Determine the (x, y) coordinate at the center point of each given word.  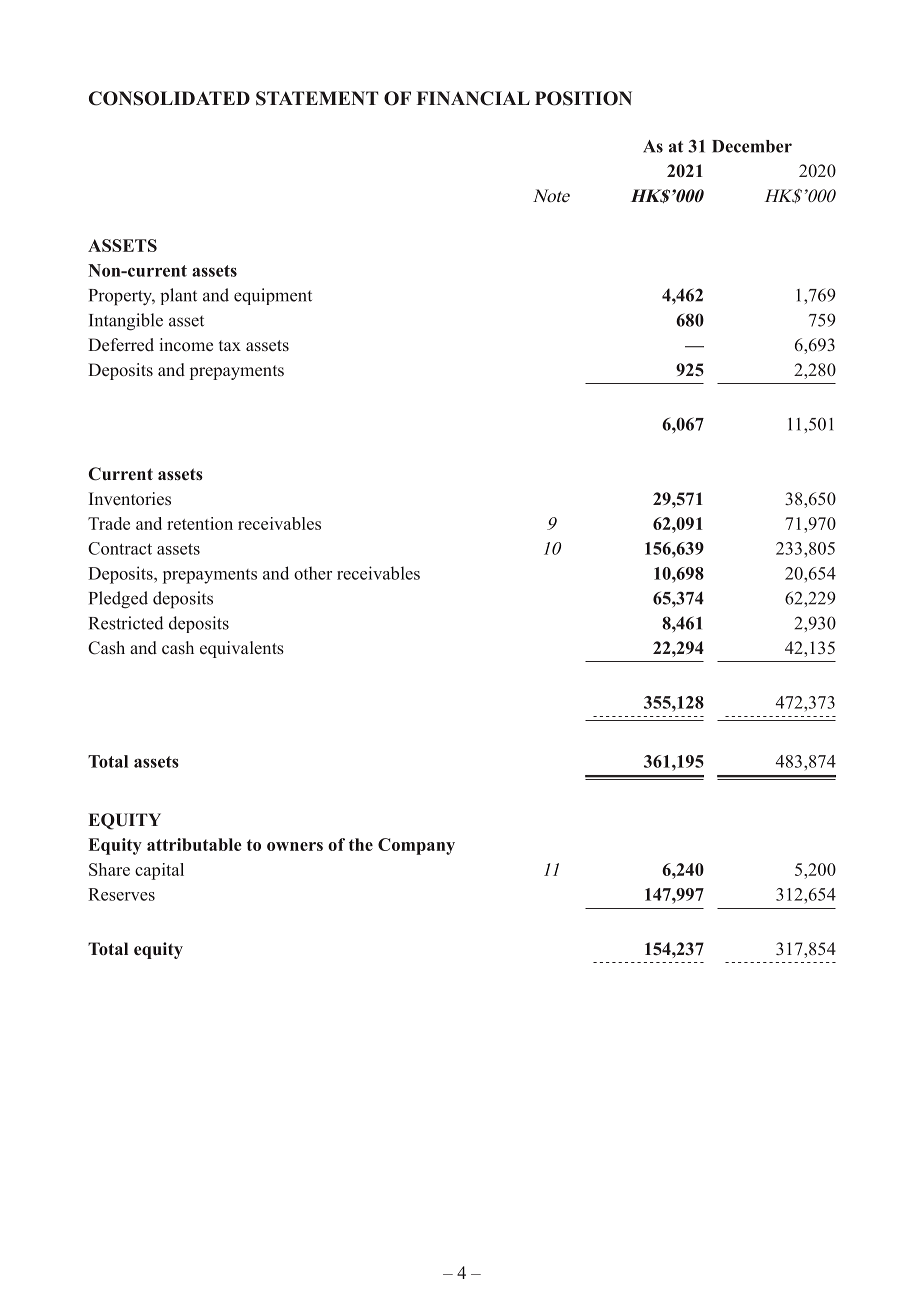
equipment (273, 296)
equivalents (242, 649)
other (313, 573)
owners (295, 846)
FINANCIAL (473, 98)
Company (416, 846)
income (186, 344)
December (752, 146)
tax (230, 345)
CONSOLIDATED (169, 98)
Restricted (126, 623)
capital (159, 871)
